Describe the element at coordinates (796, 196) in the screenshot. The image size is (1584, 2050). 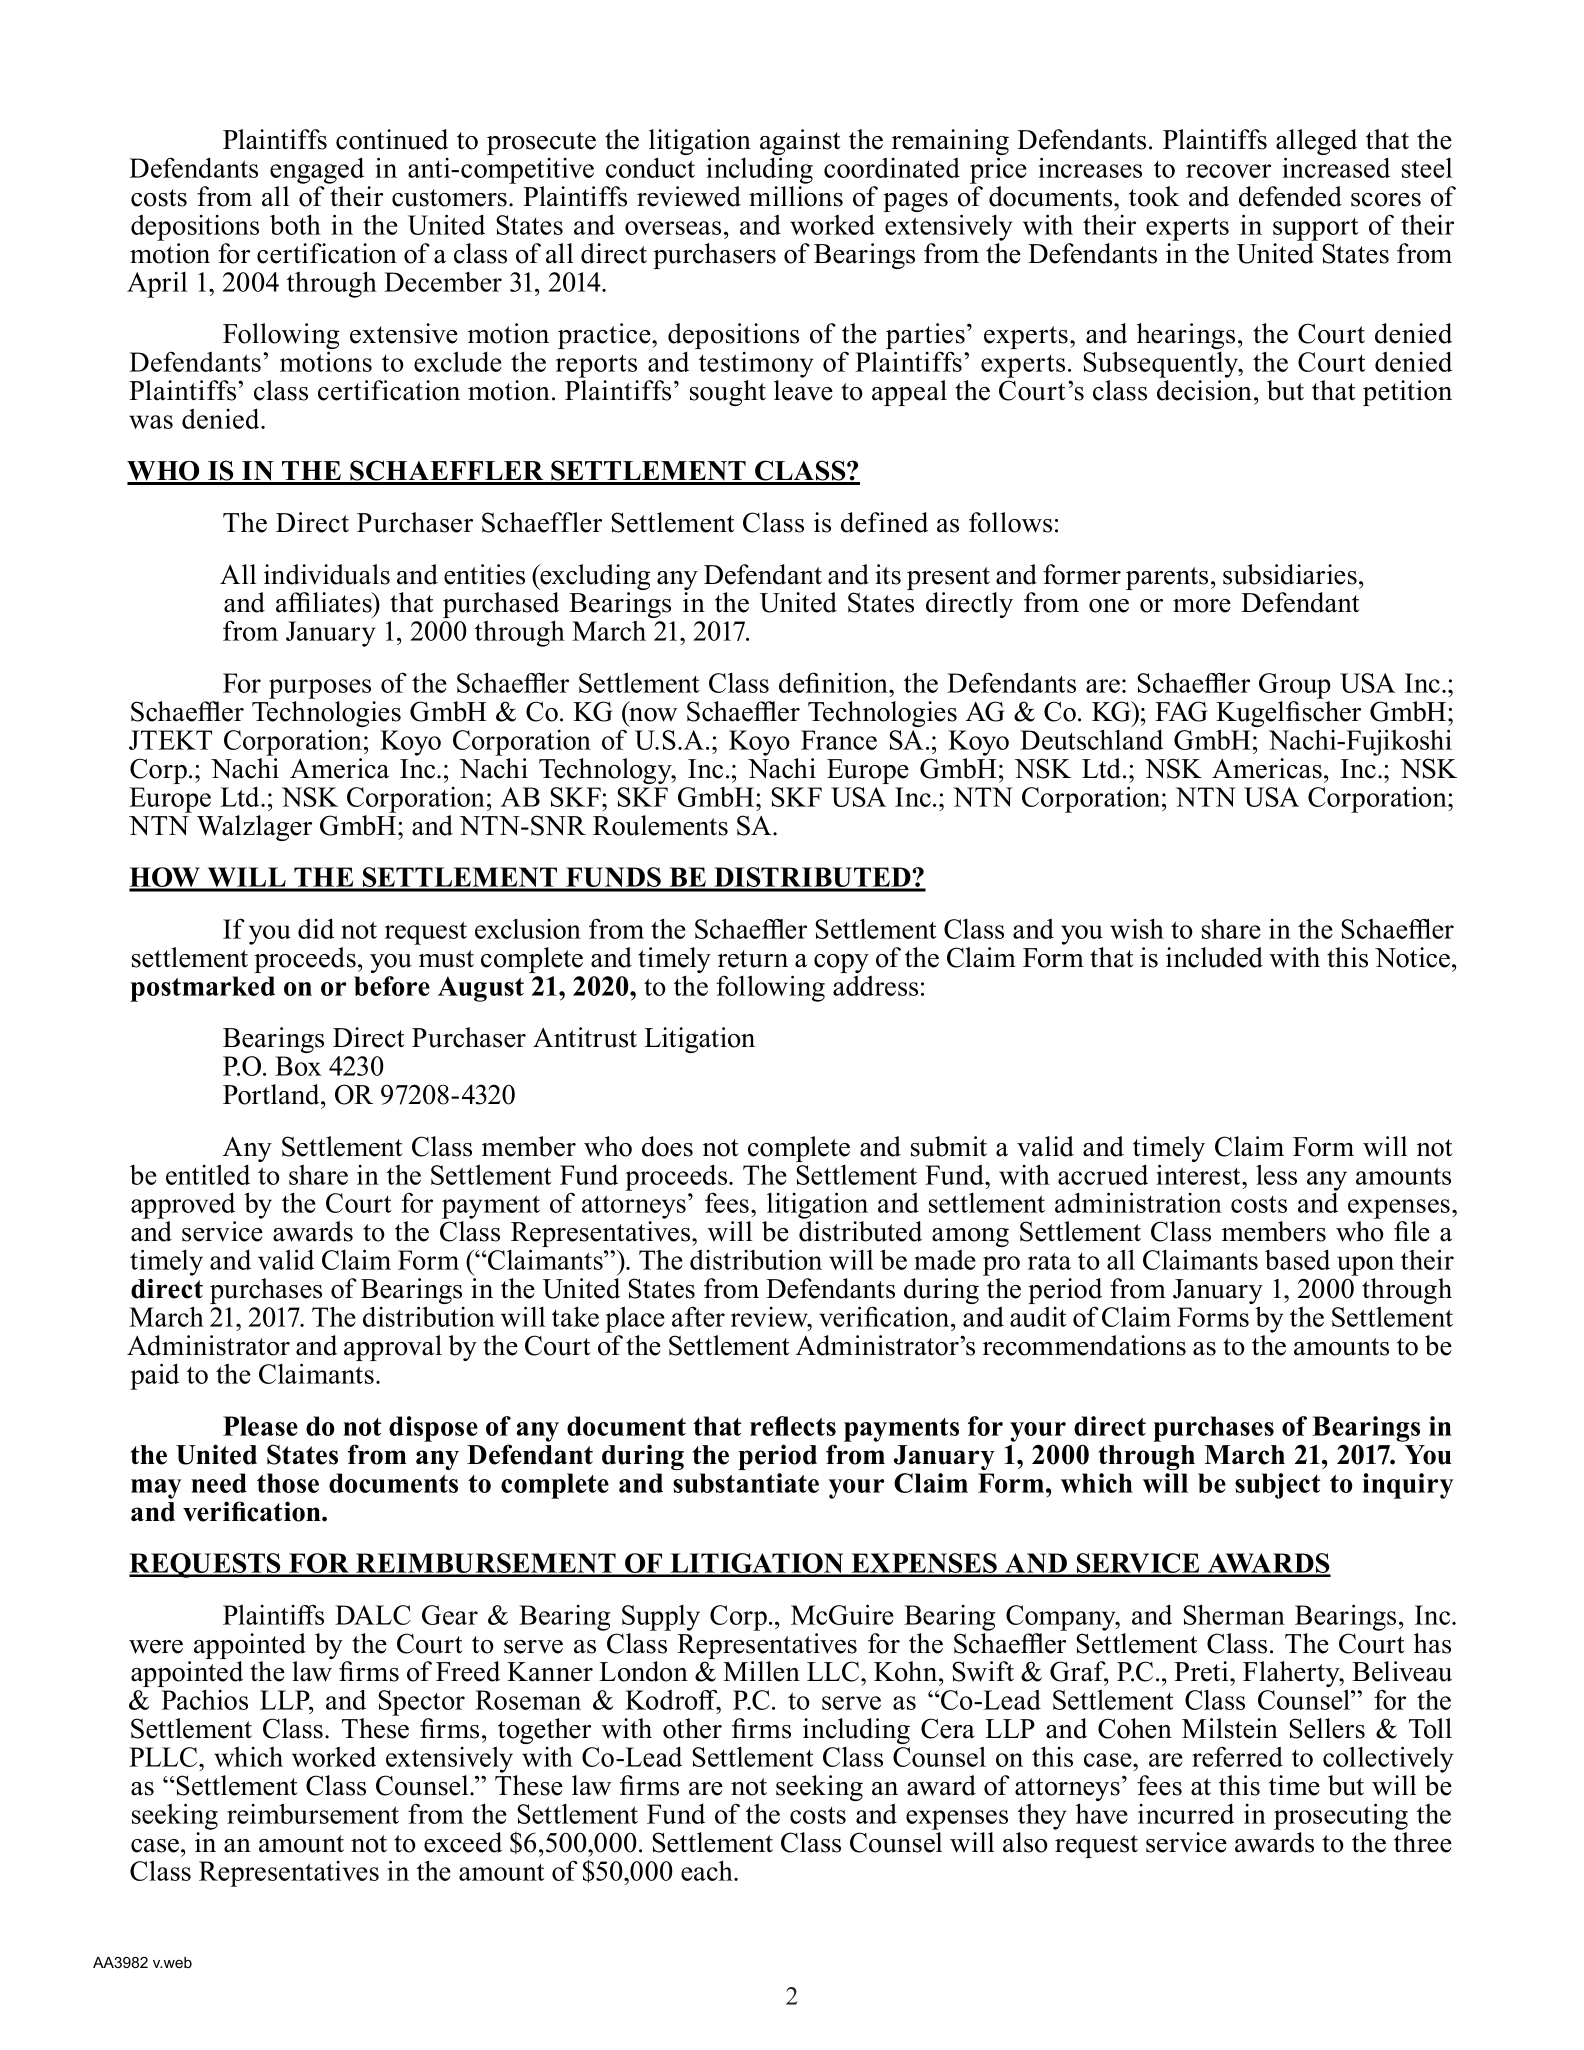
I see `millions` at that location.
